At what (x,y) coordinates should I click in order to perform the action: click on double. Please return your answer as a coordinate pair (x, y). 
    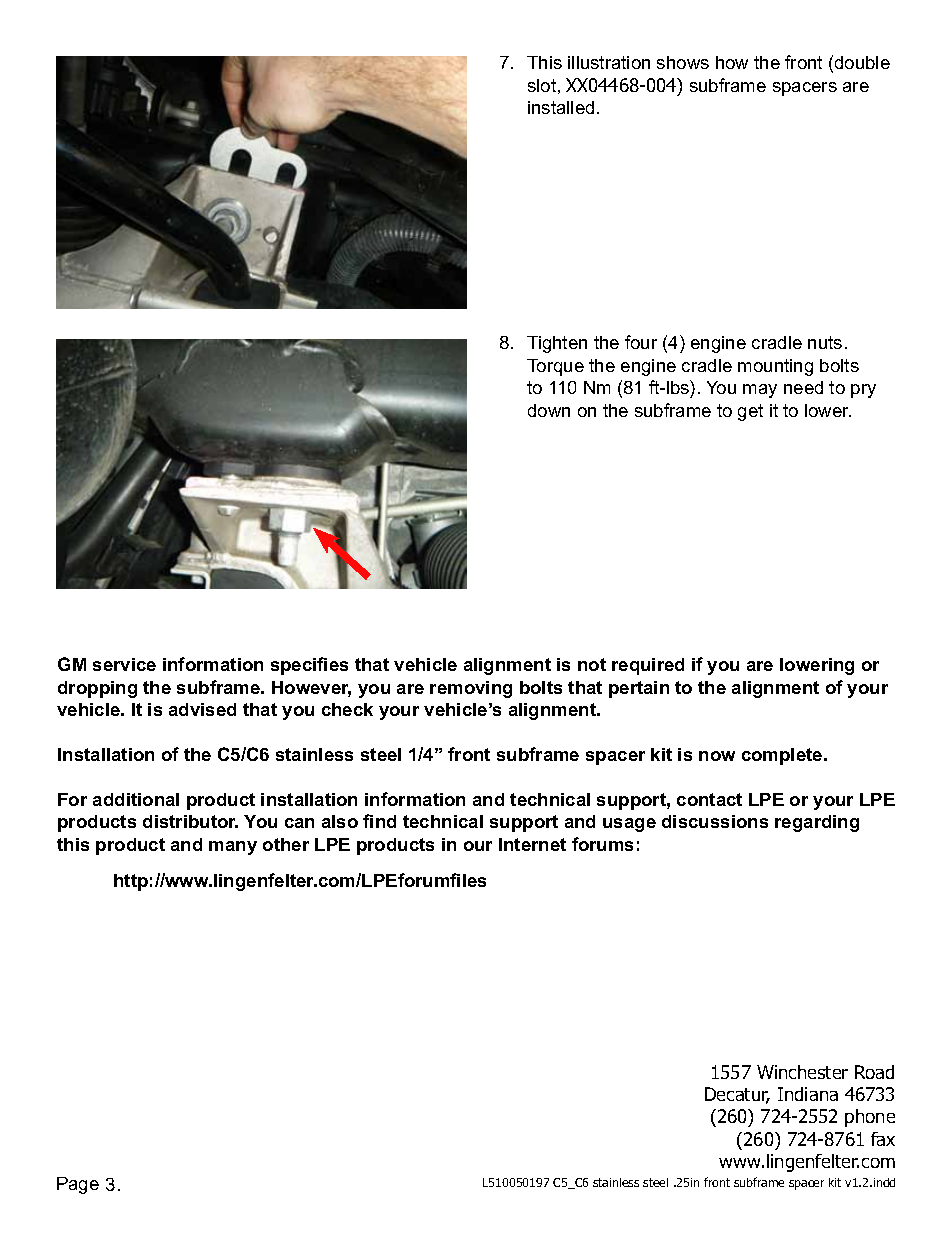
    Looking at the image, I should click on (862, 62).
